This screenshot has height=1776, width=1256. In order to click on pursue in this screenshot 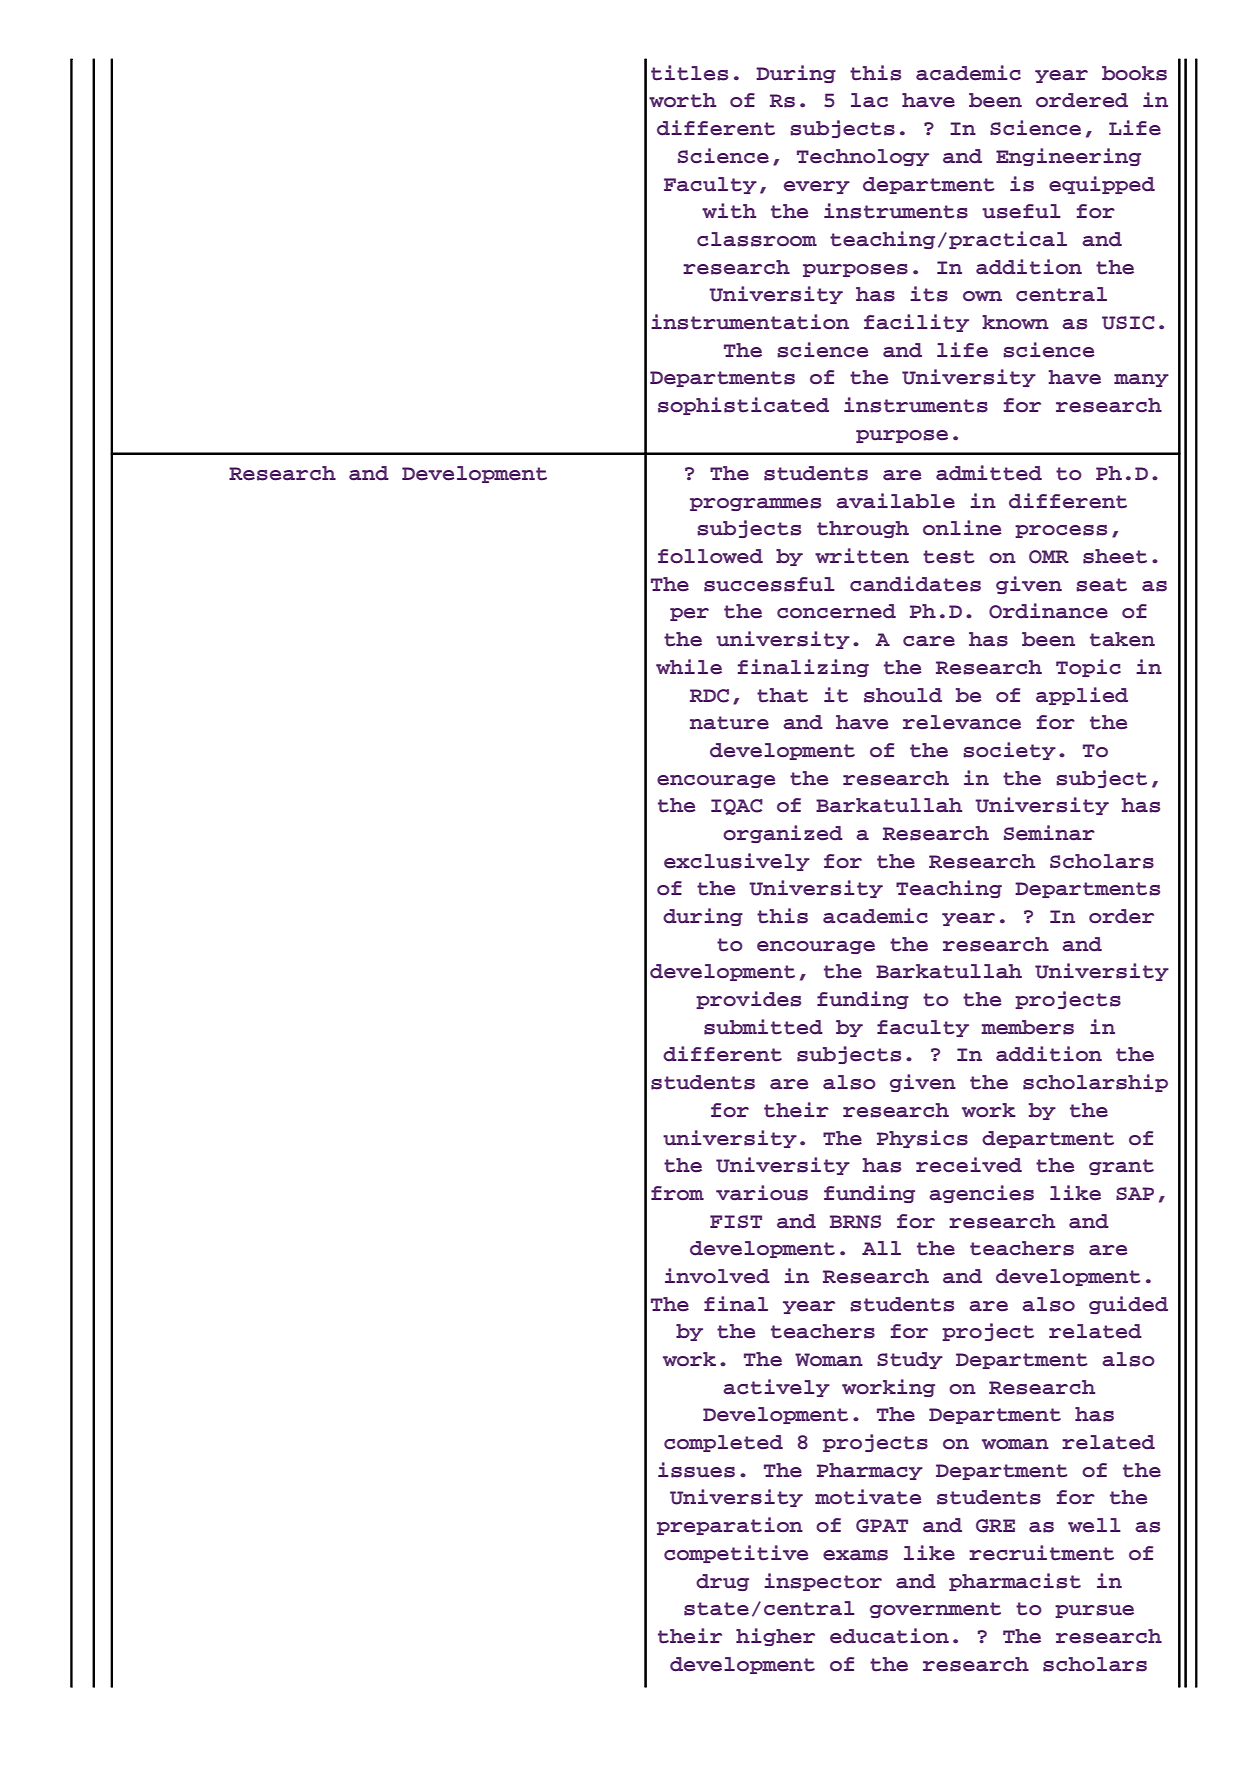, I will do `click(1094, 1611)`.
